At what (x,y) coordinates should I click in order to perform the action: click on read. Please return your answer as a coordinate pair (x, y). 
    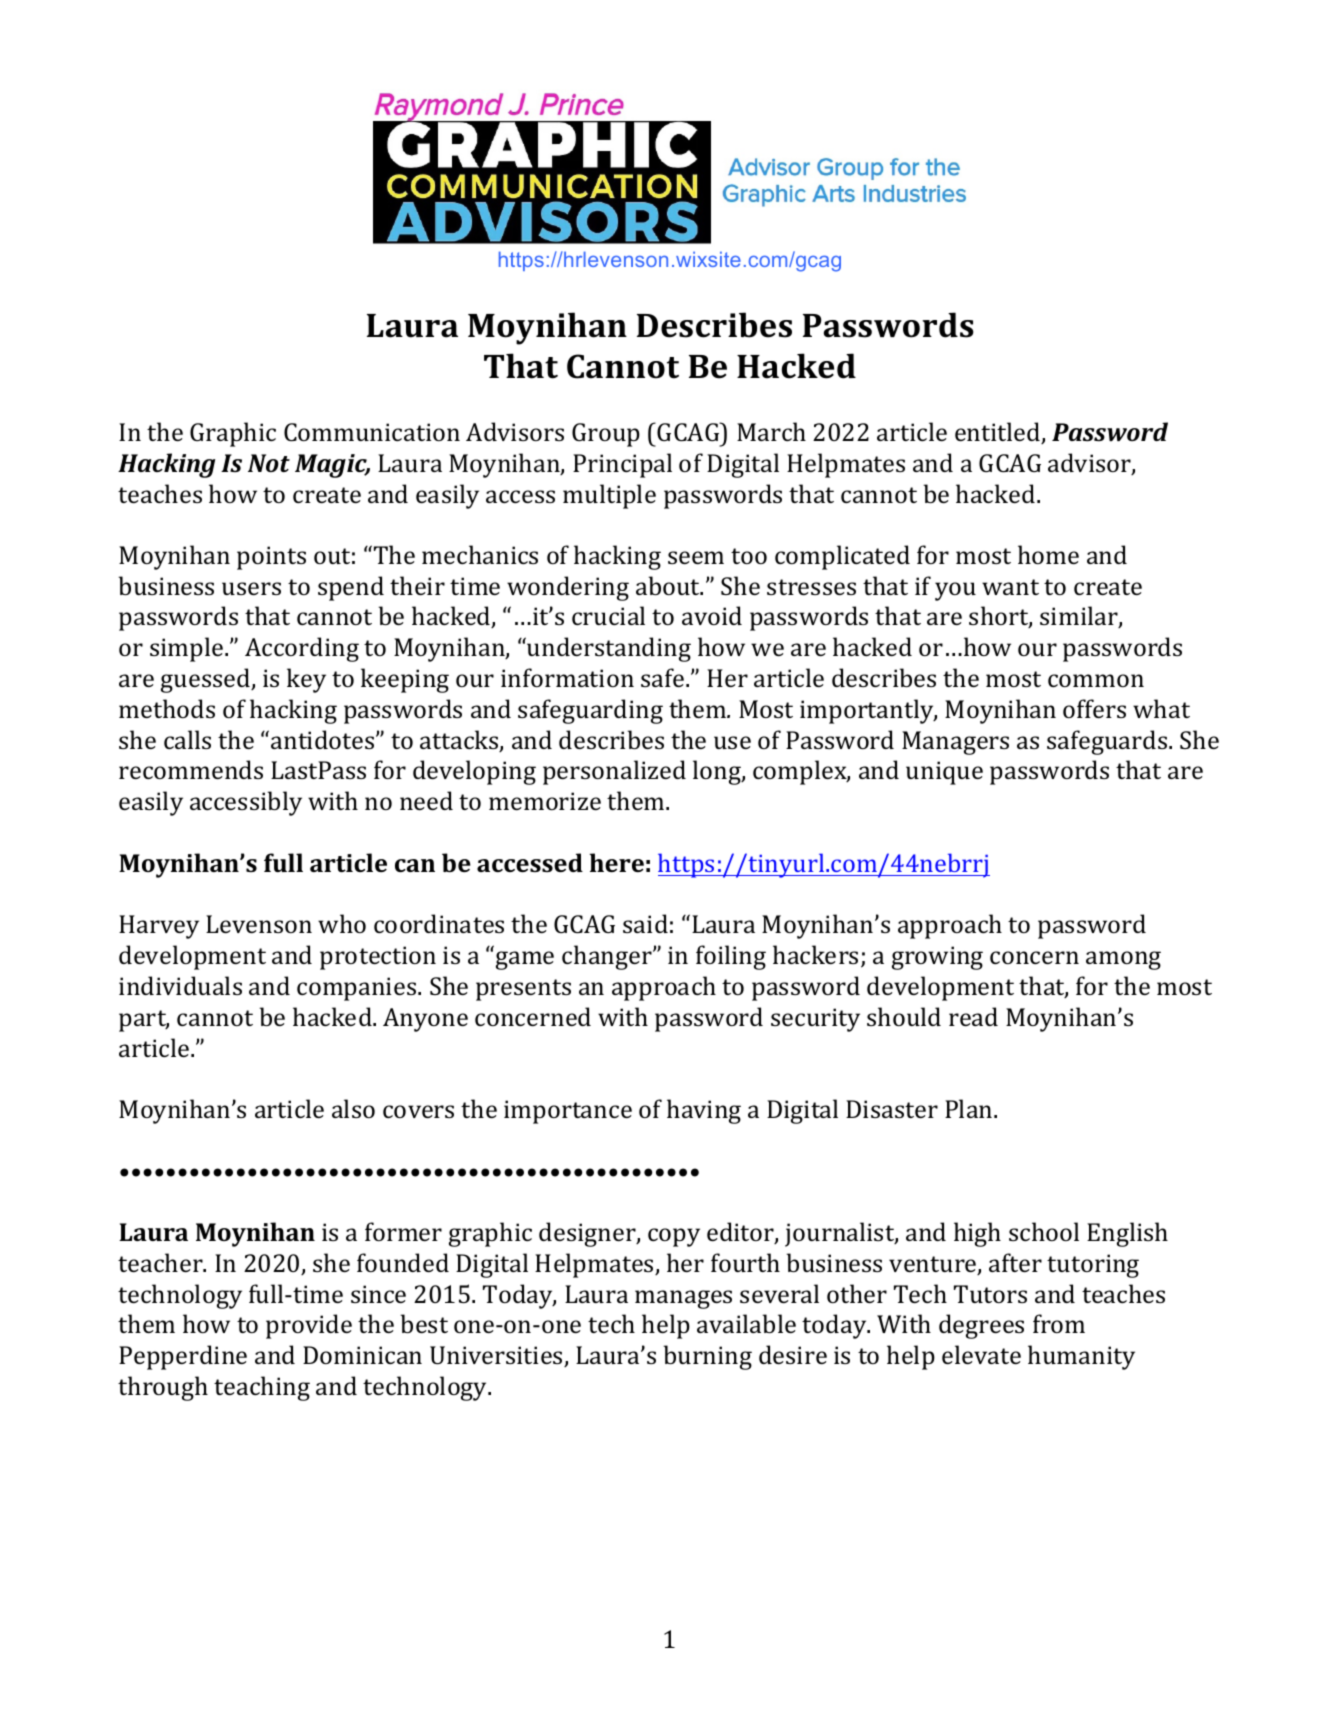
    Looking at the image, I should click on (973, 1016).
